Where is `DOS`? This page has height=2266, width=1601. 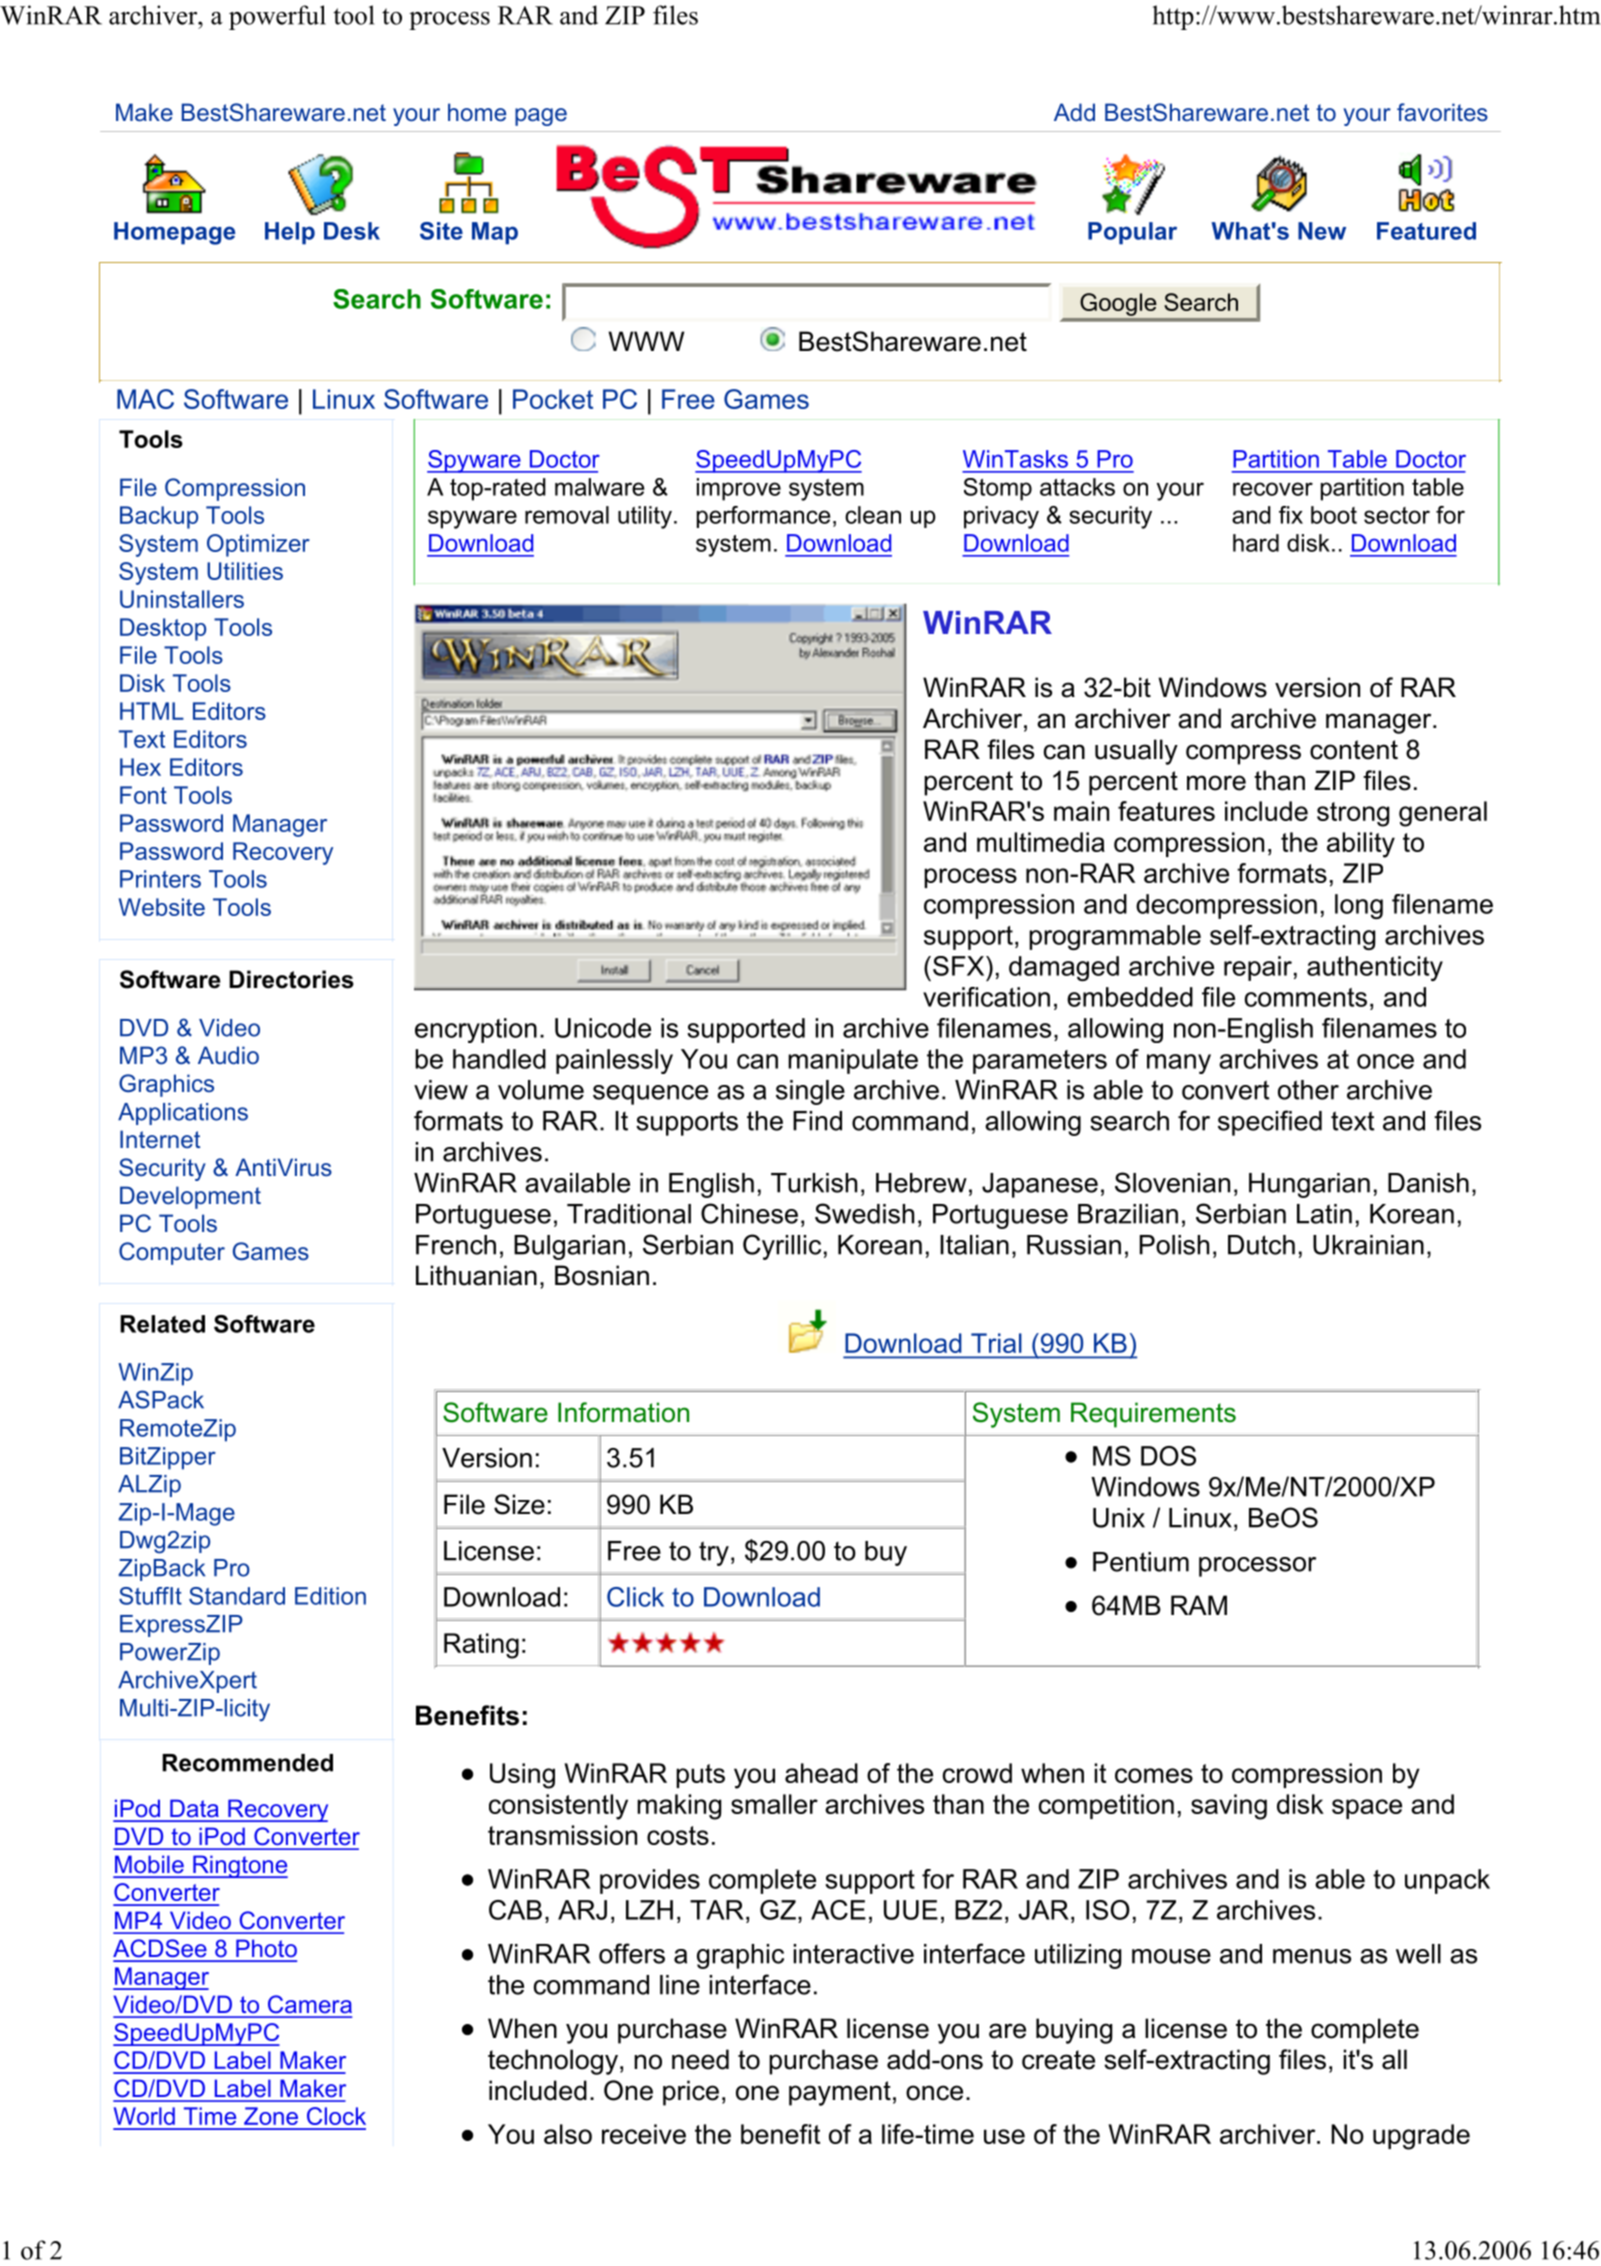
DOS is located at coordinates (1168, 1456).
